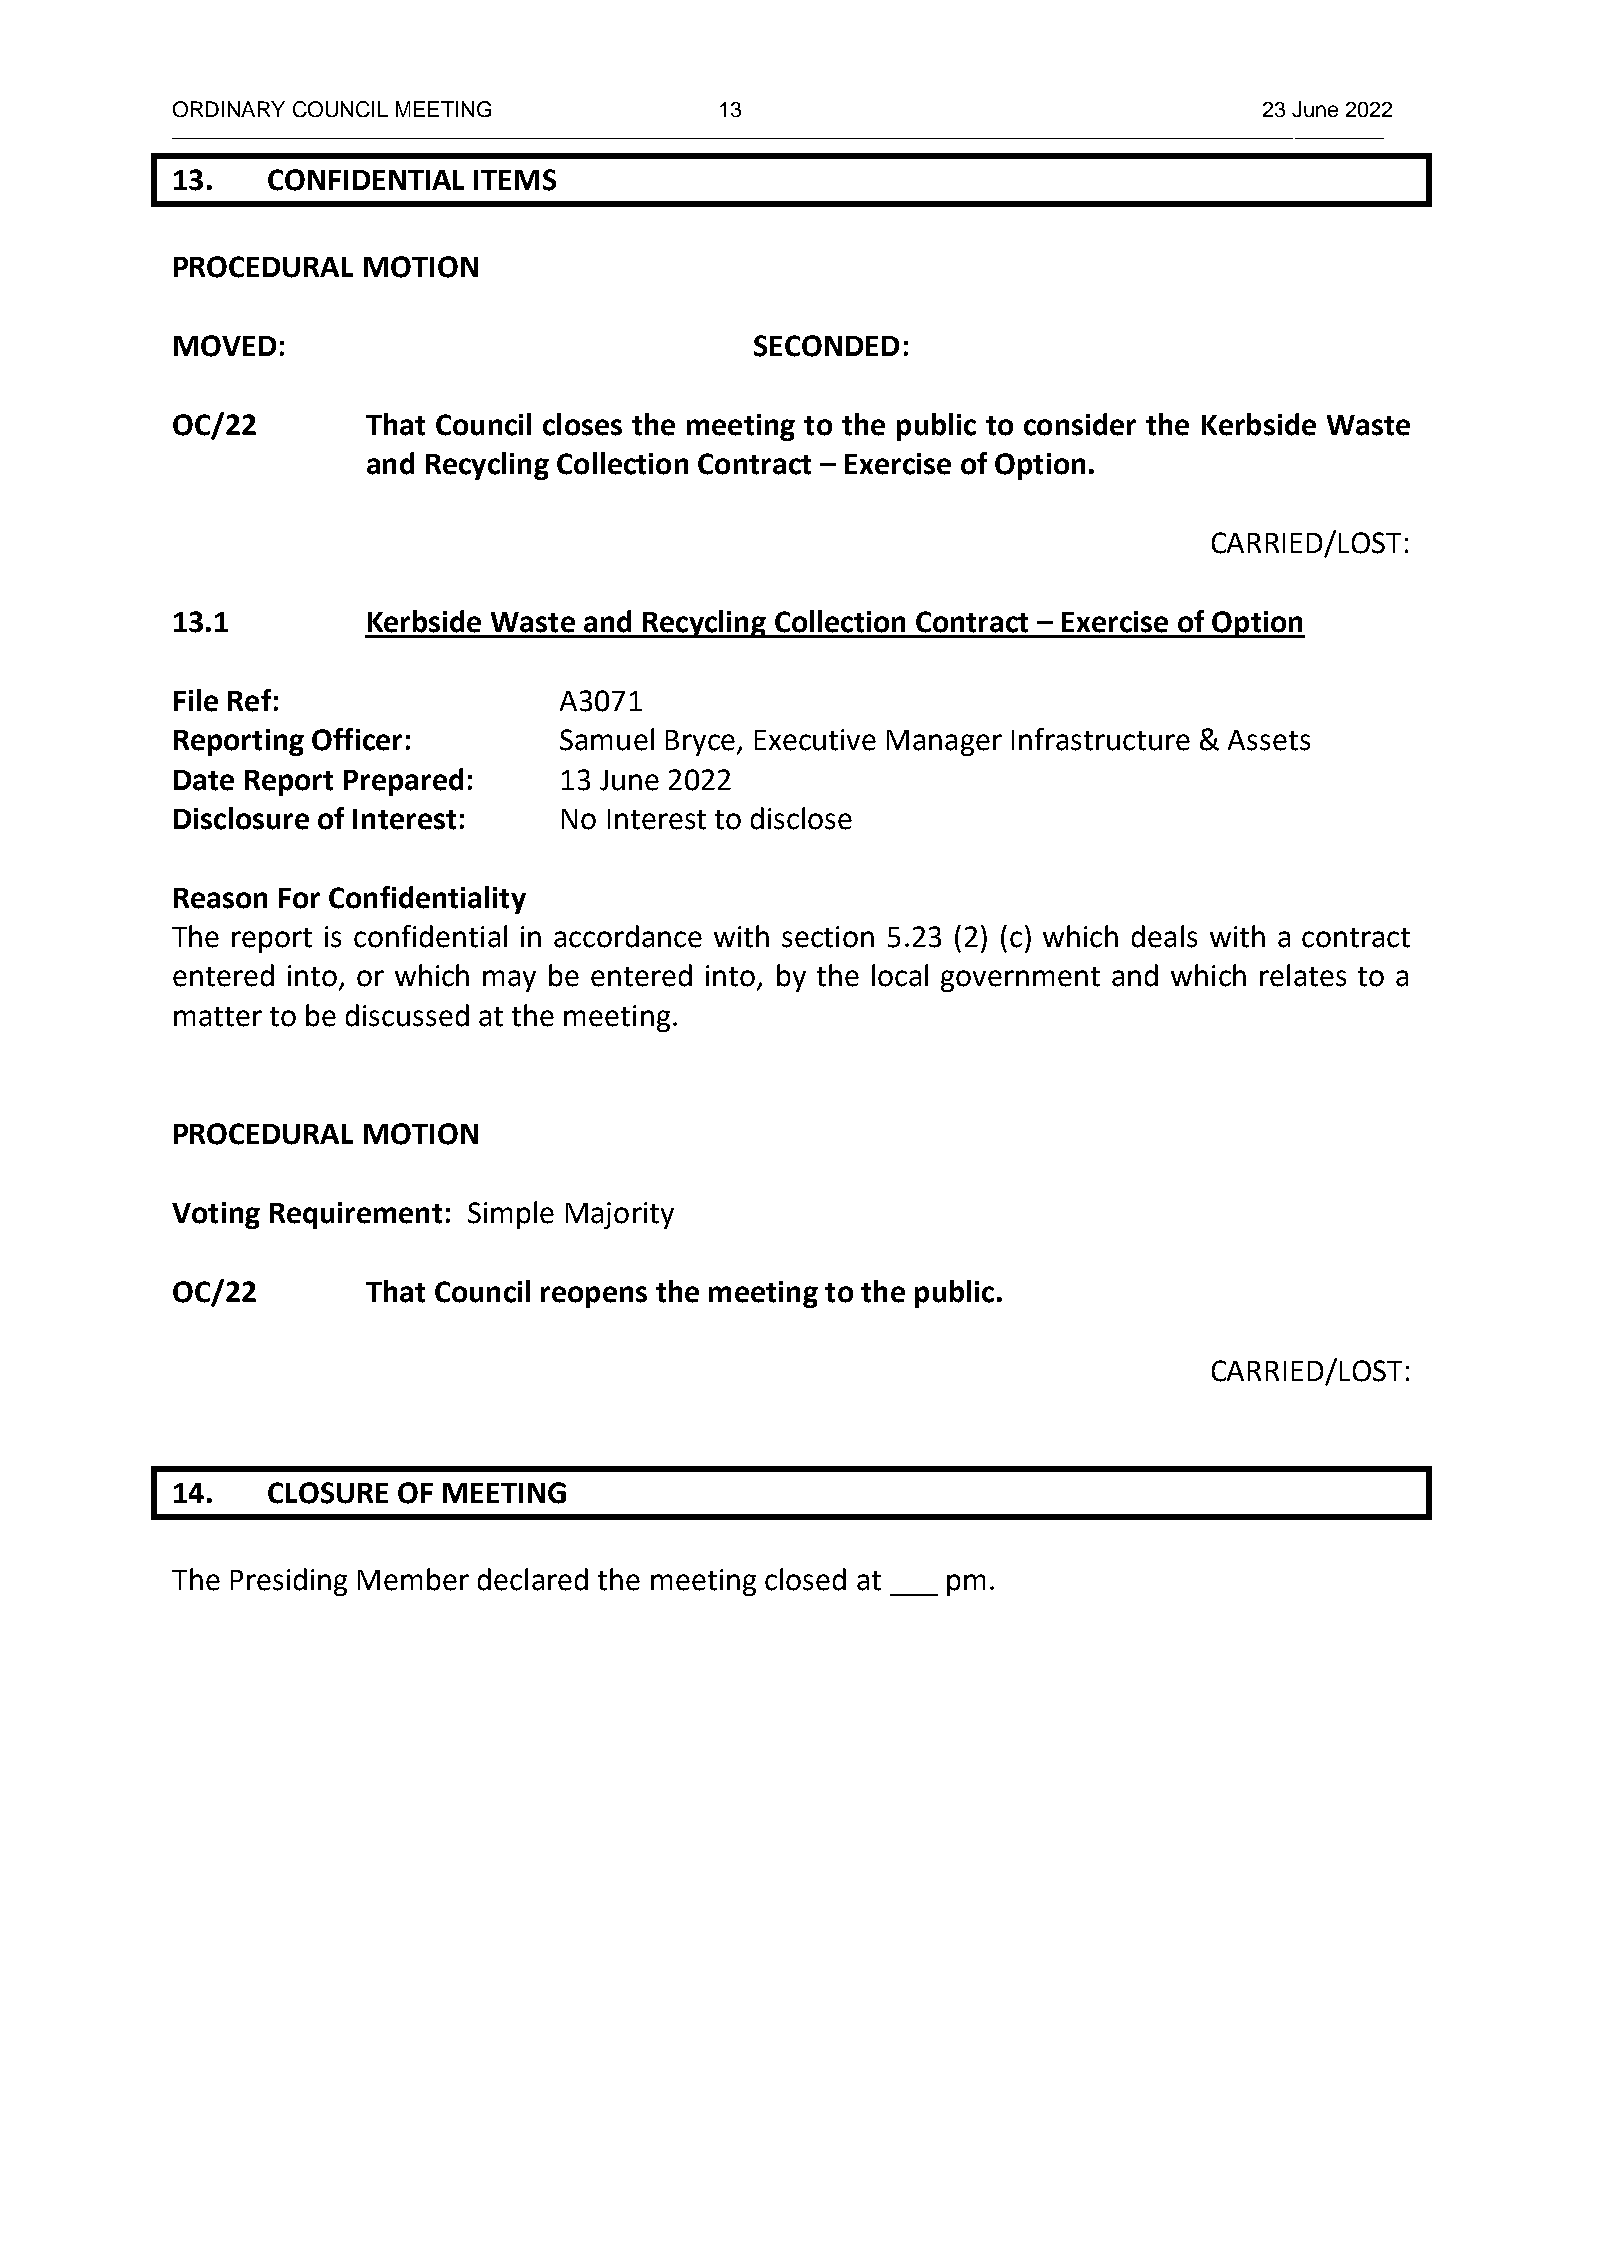  Describe the element at coordinates (229, 109) in the image. I see `ORDINARY` at that location.
